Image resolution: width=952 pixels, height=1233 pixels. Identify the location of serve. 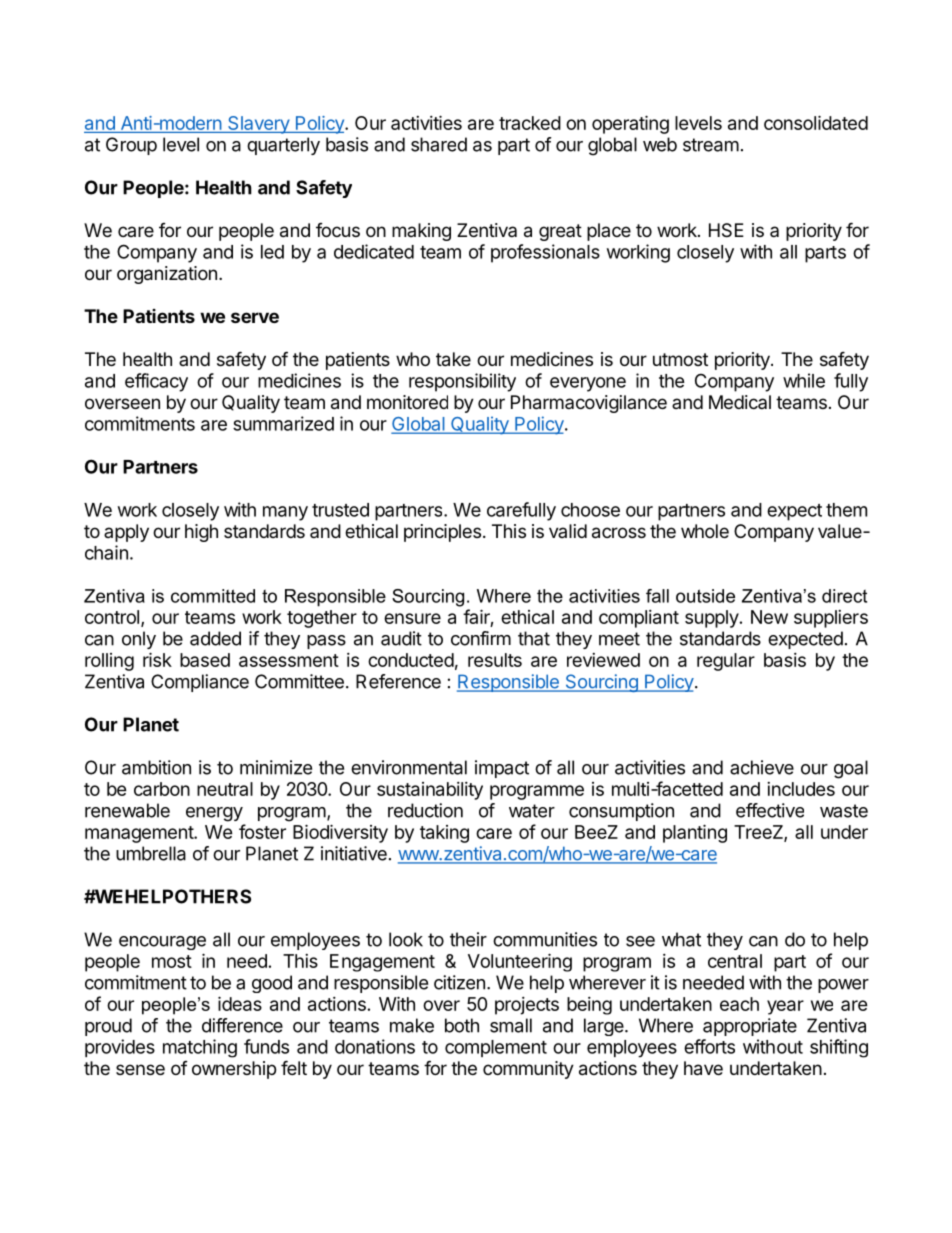
(255, 317).
